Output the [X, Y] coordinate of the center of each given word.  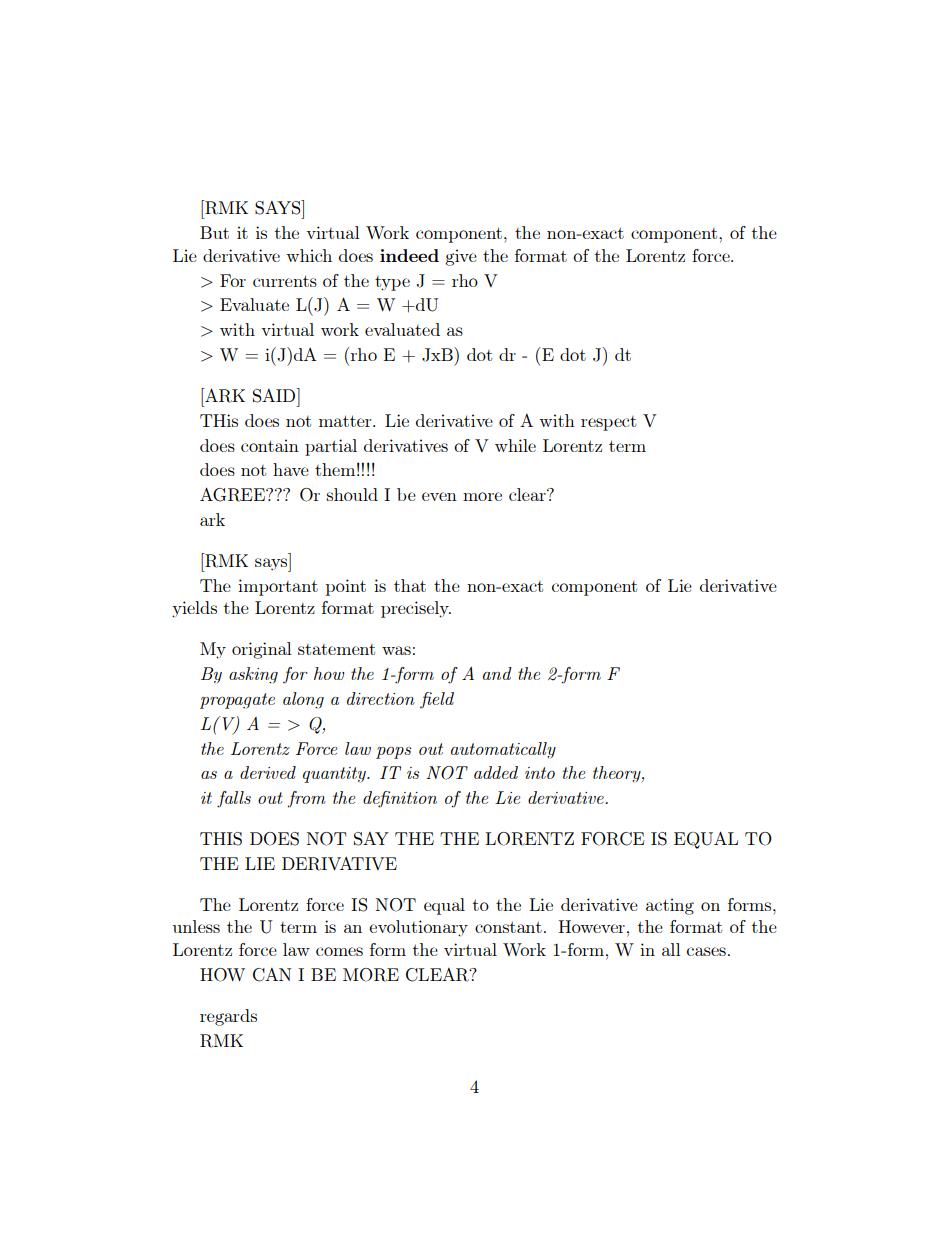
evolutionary [418, 928]
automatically [503, 750]
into [540, 773]
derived [268, 772]
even [439, 496]
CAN [272, 975]
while [515, 445]
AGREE [233, 494]
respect [608, 423]
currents [285, 281]
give [461, 257]
